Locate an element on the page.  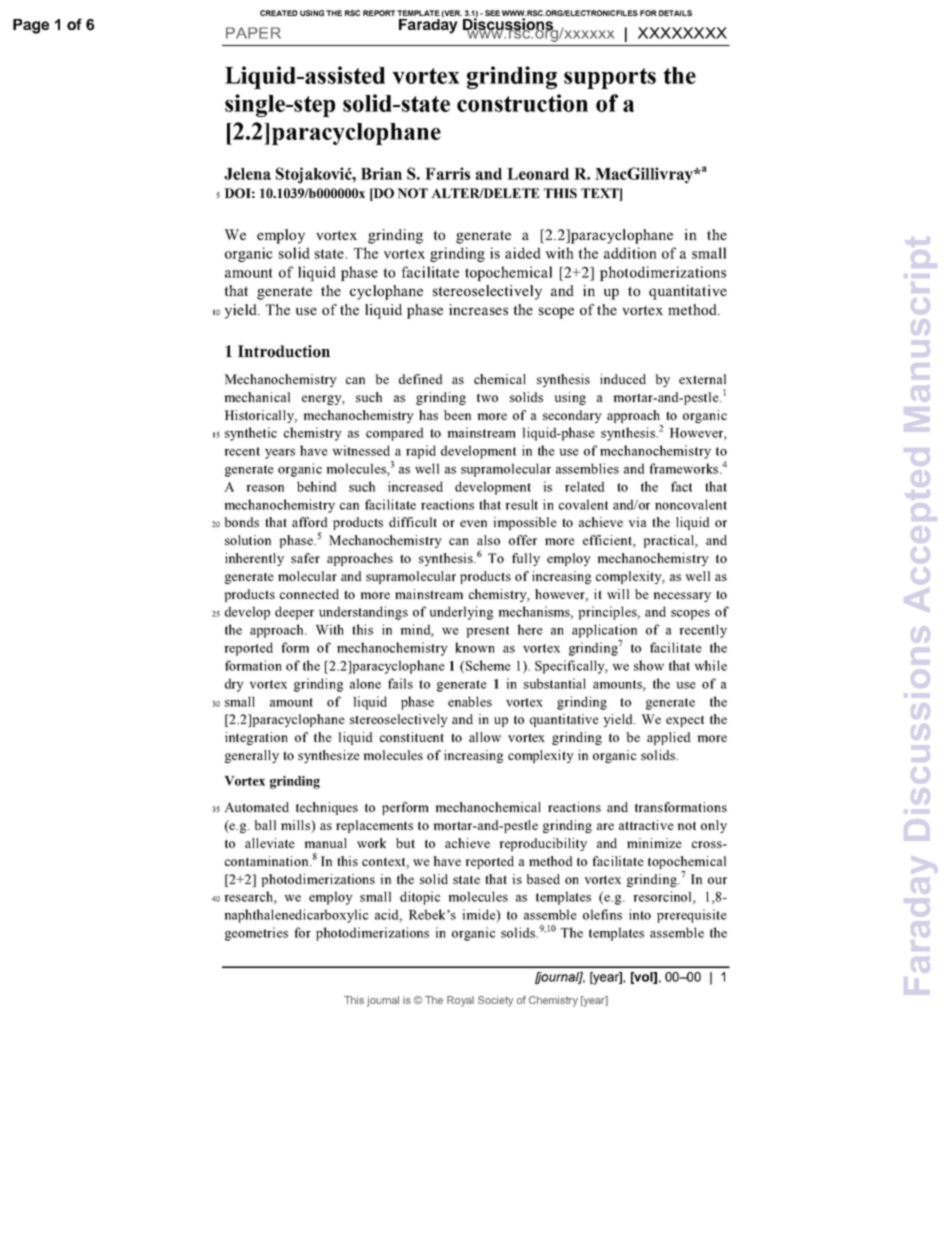
Jelena is located at coordinates (247, 174).
